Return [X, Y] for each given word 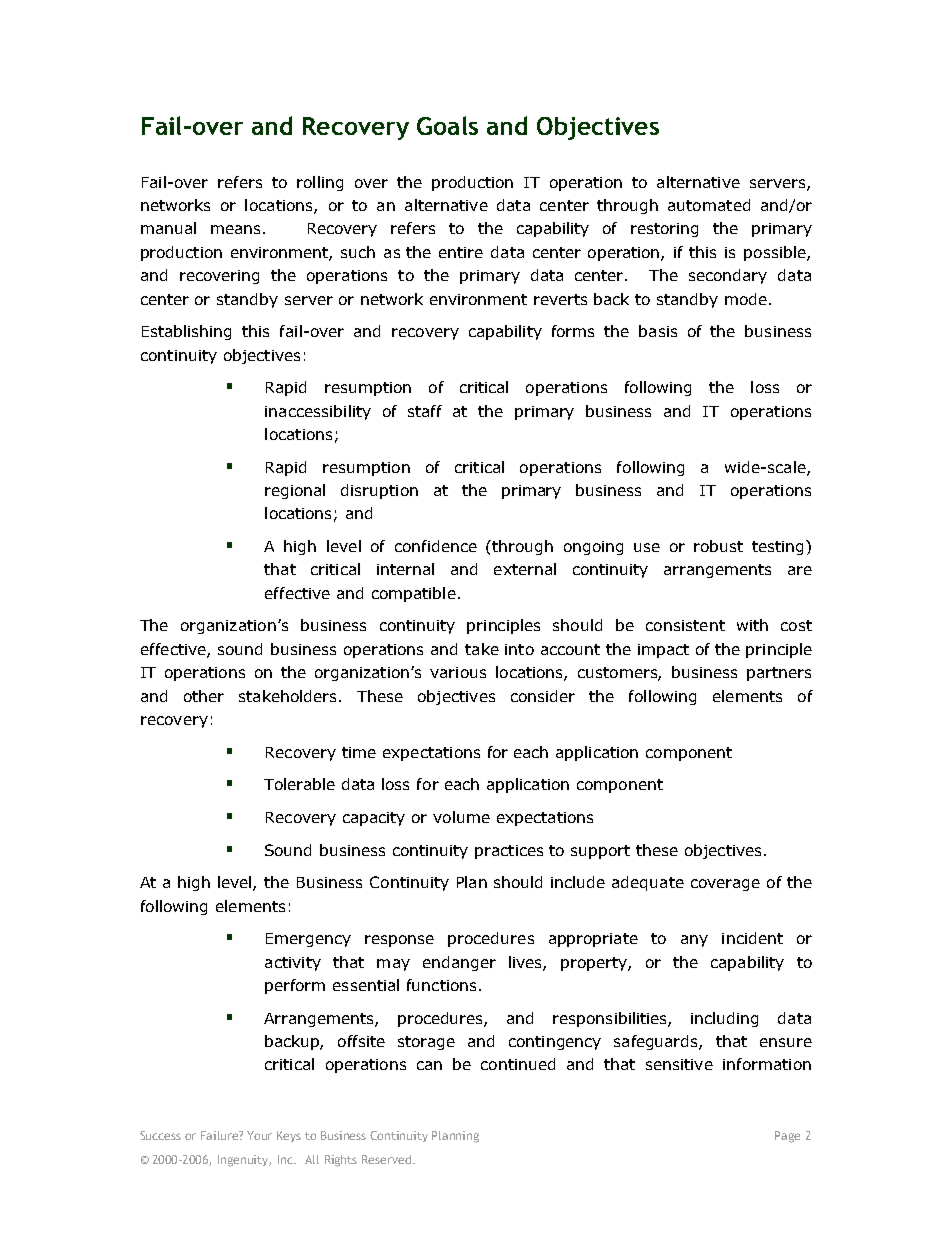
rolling [320, 183]
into [519, 649]
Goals [447, 125]
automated [709, 205]
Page [787, 1137]
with [752, 625]
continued [518, 1064]
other [204, 696]
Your [259, 1135]
